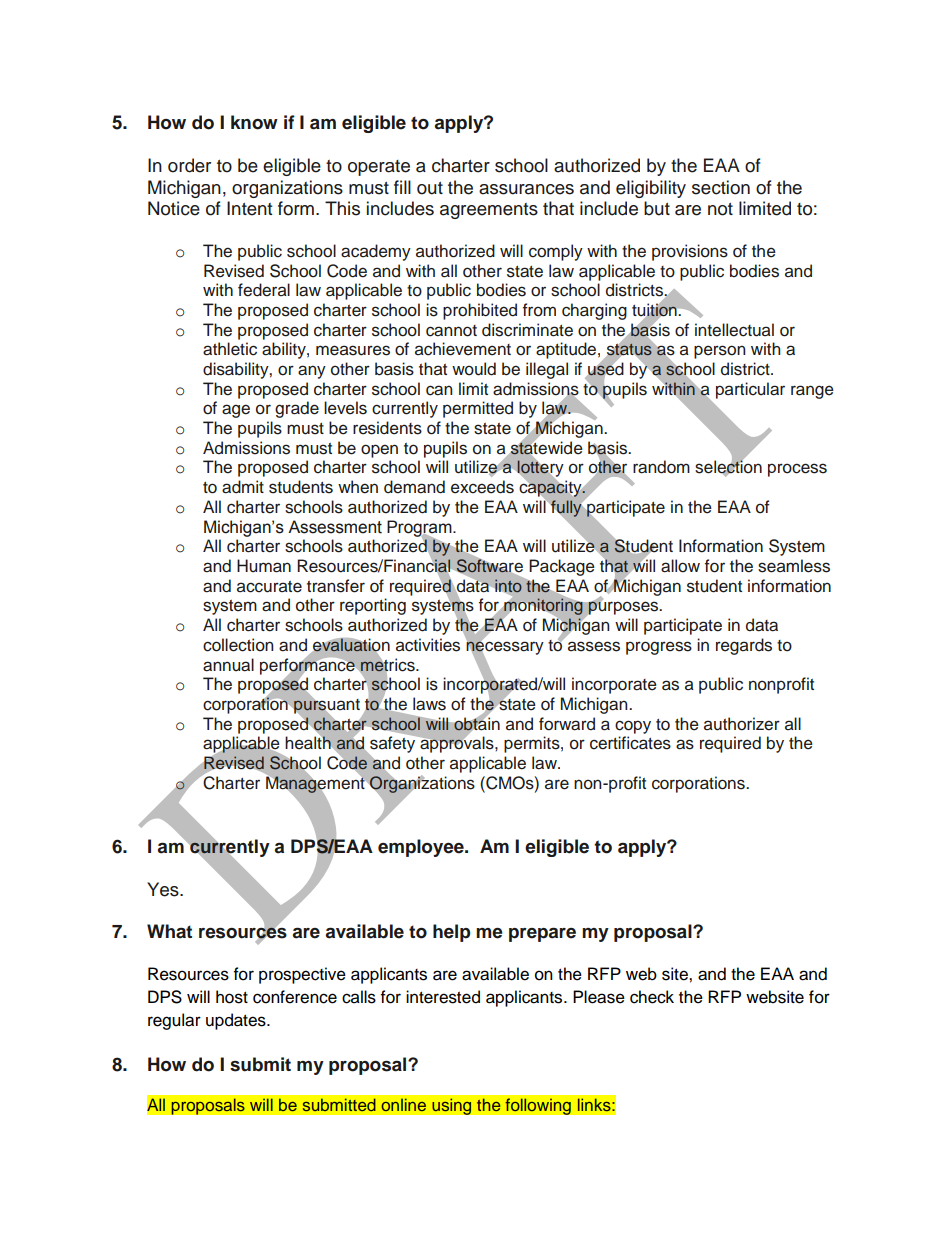 The image size is (952, 1233). Describe the element at coordinates (238, 645) in the image. I see `collection` at that location.
